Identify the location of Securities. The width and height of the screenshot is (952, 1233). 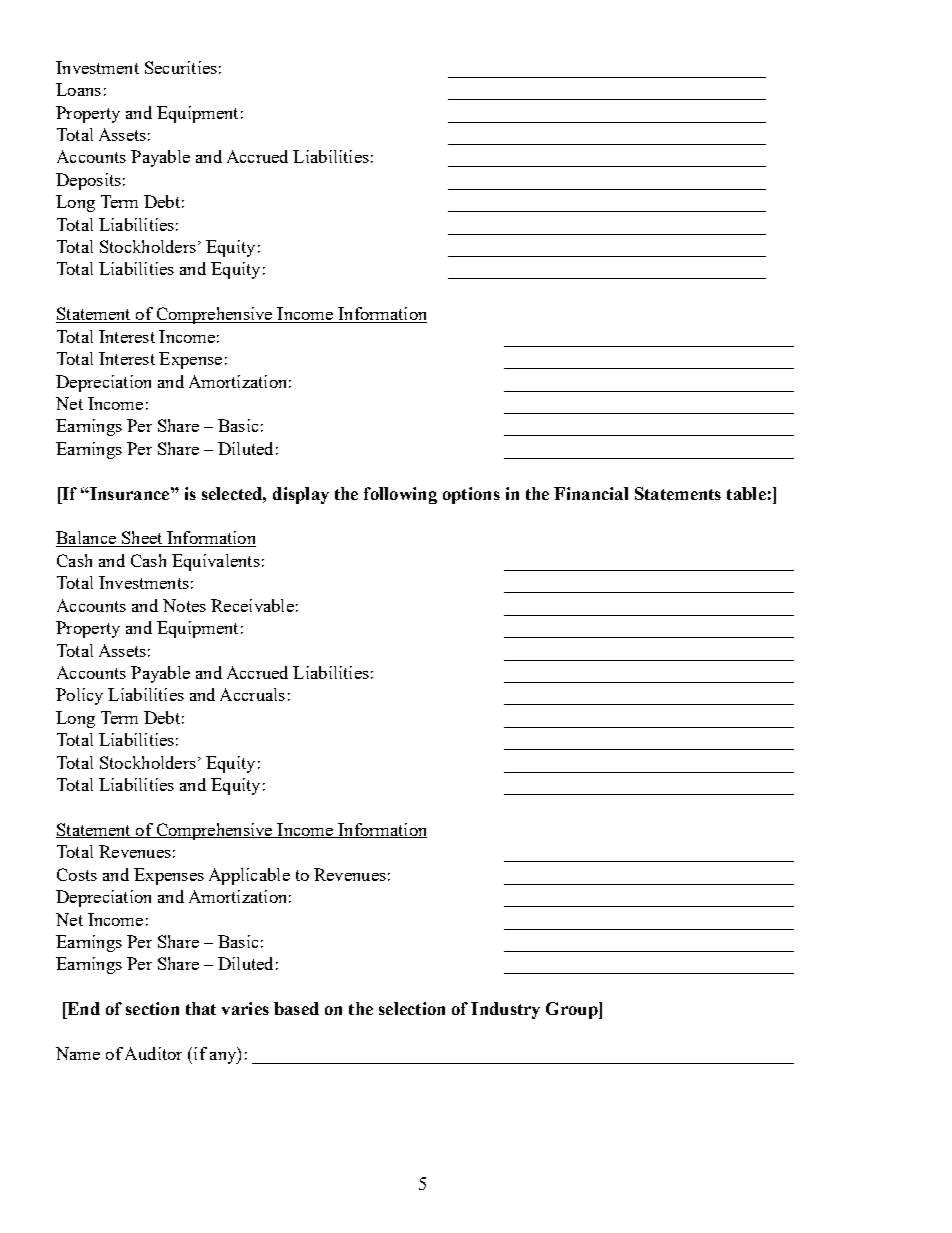
(181, 67).
